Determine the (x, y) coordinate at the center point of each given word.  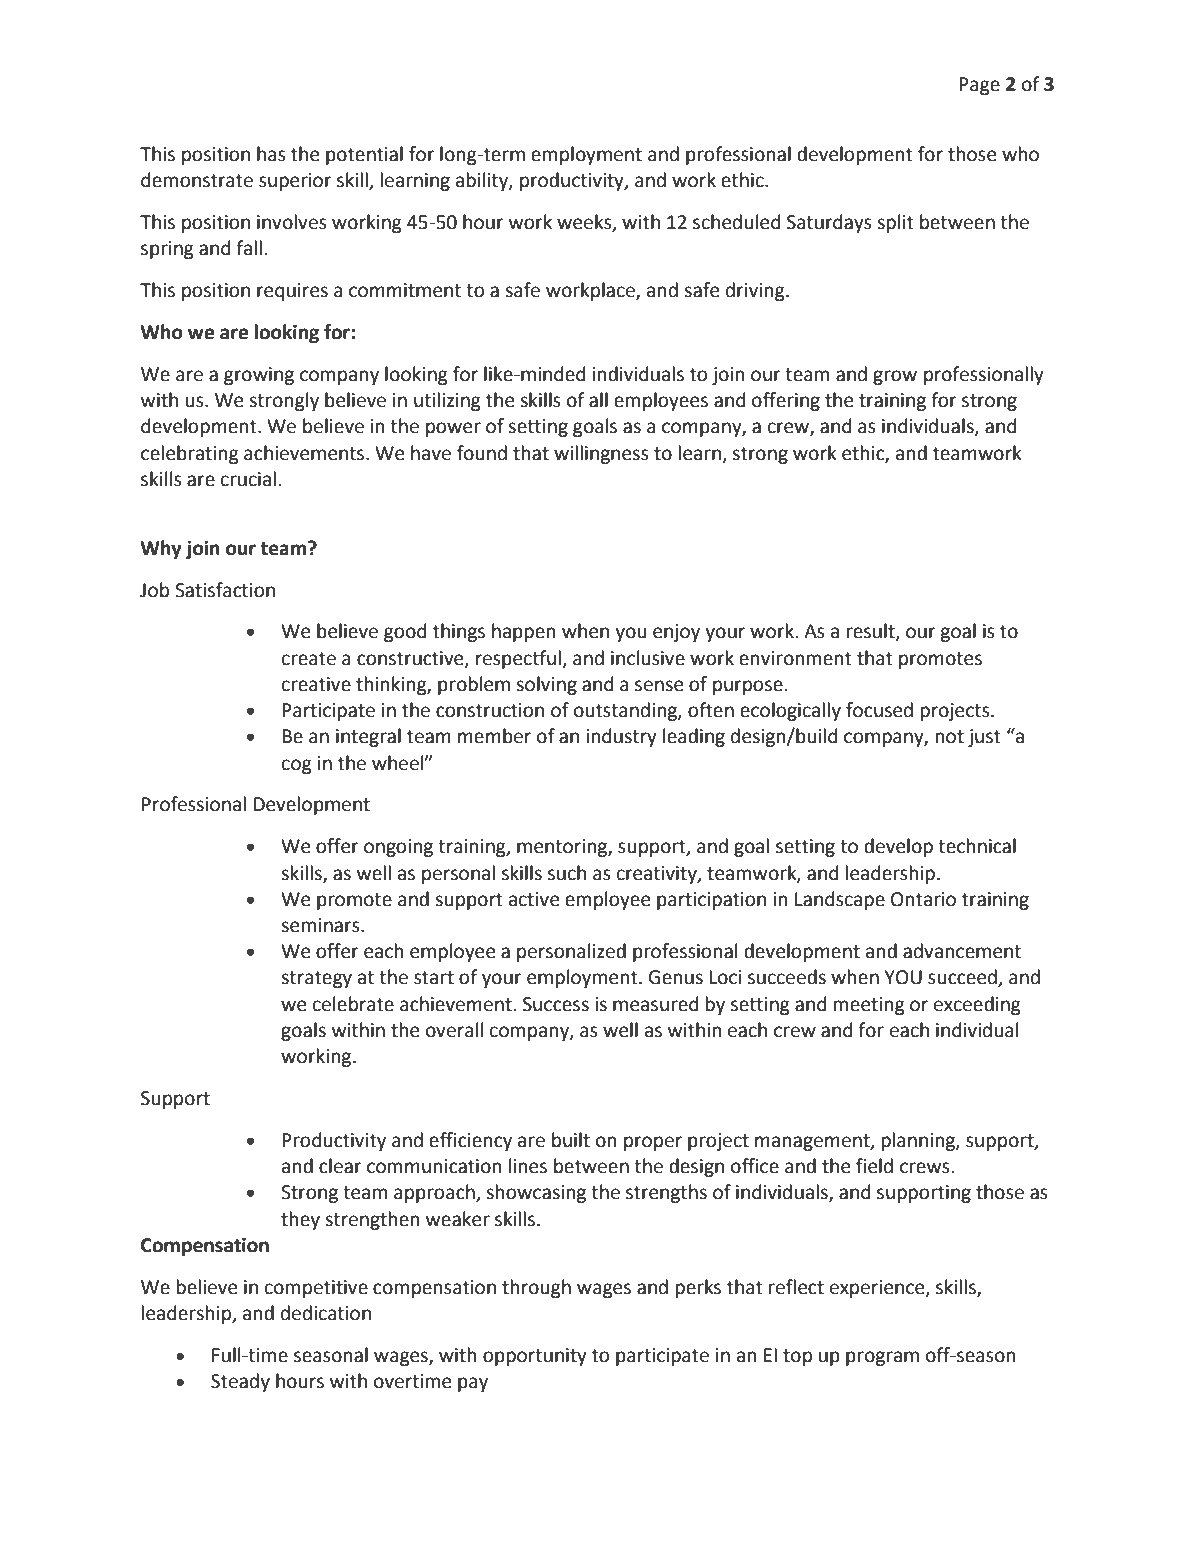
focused (879, 710)
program (882, 1358)
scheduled (736, 222)
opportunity (535, 1357)
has (271, 154)
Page (979, 86)
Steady (240, 1382)
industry (621, 737)
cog (297, 766)
